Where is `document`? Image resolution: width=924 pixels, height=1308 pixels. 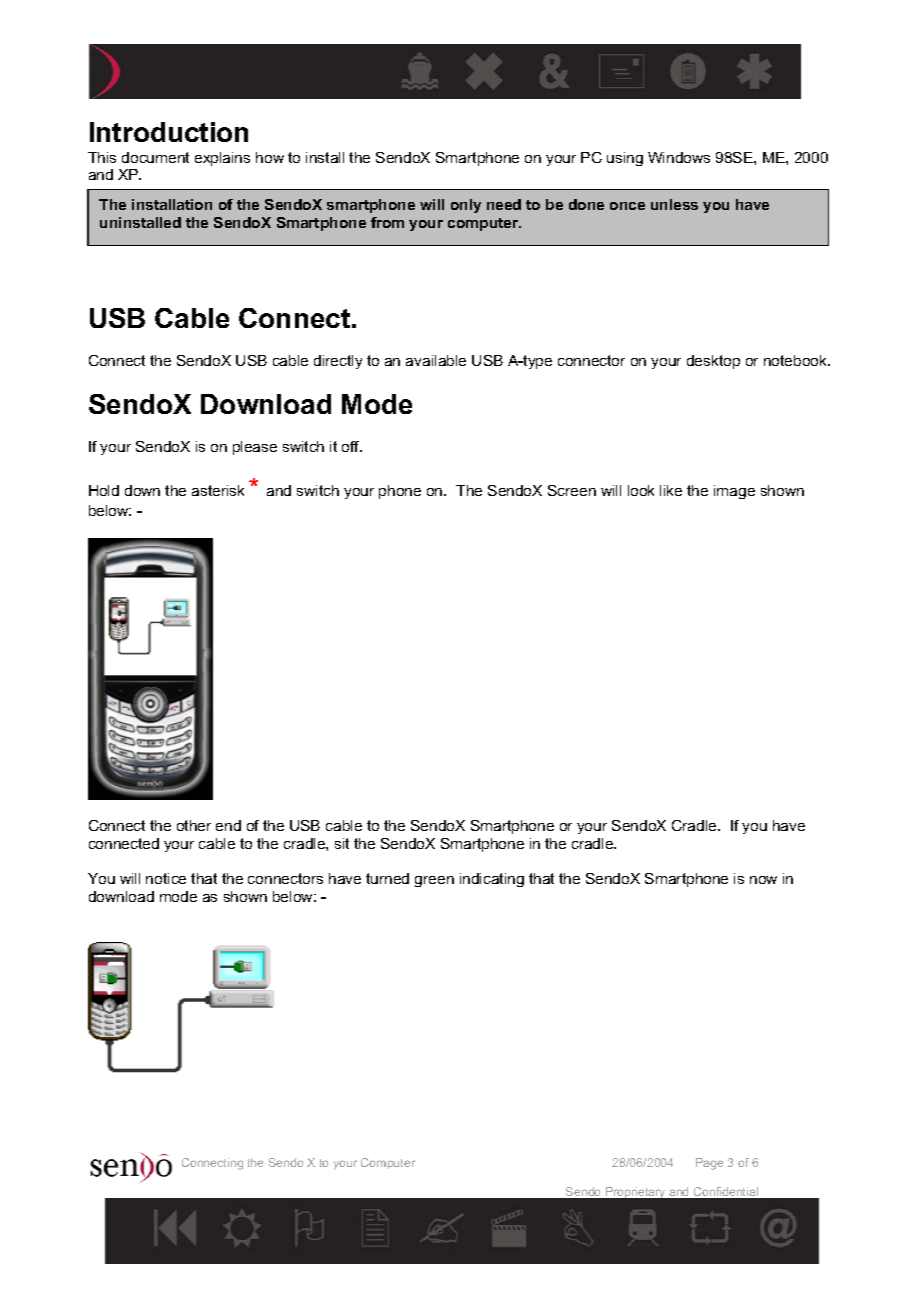
document is located at coordinates (155, 157).
